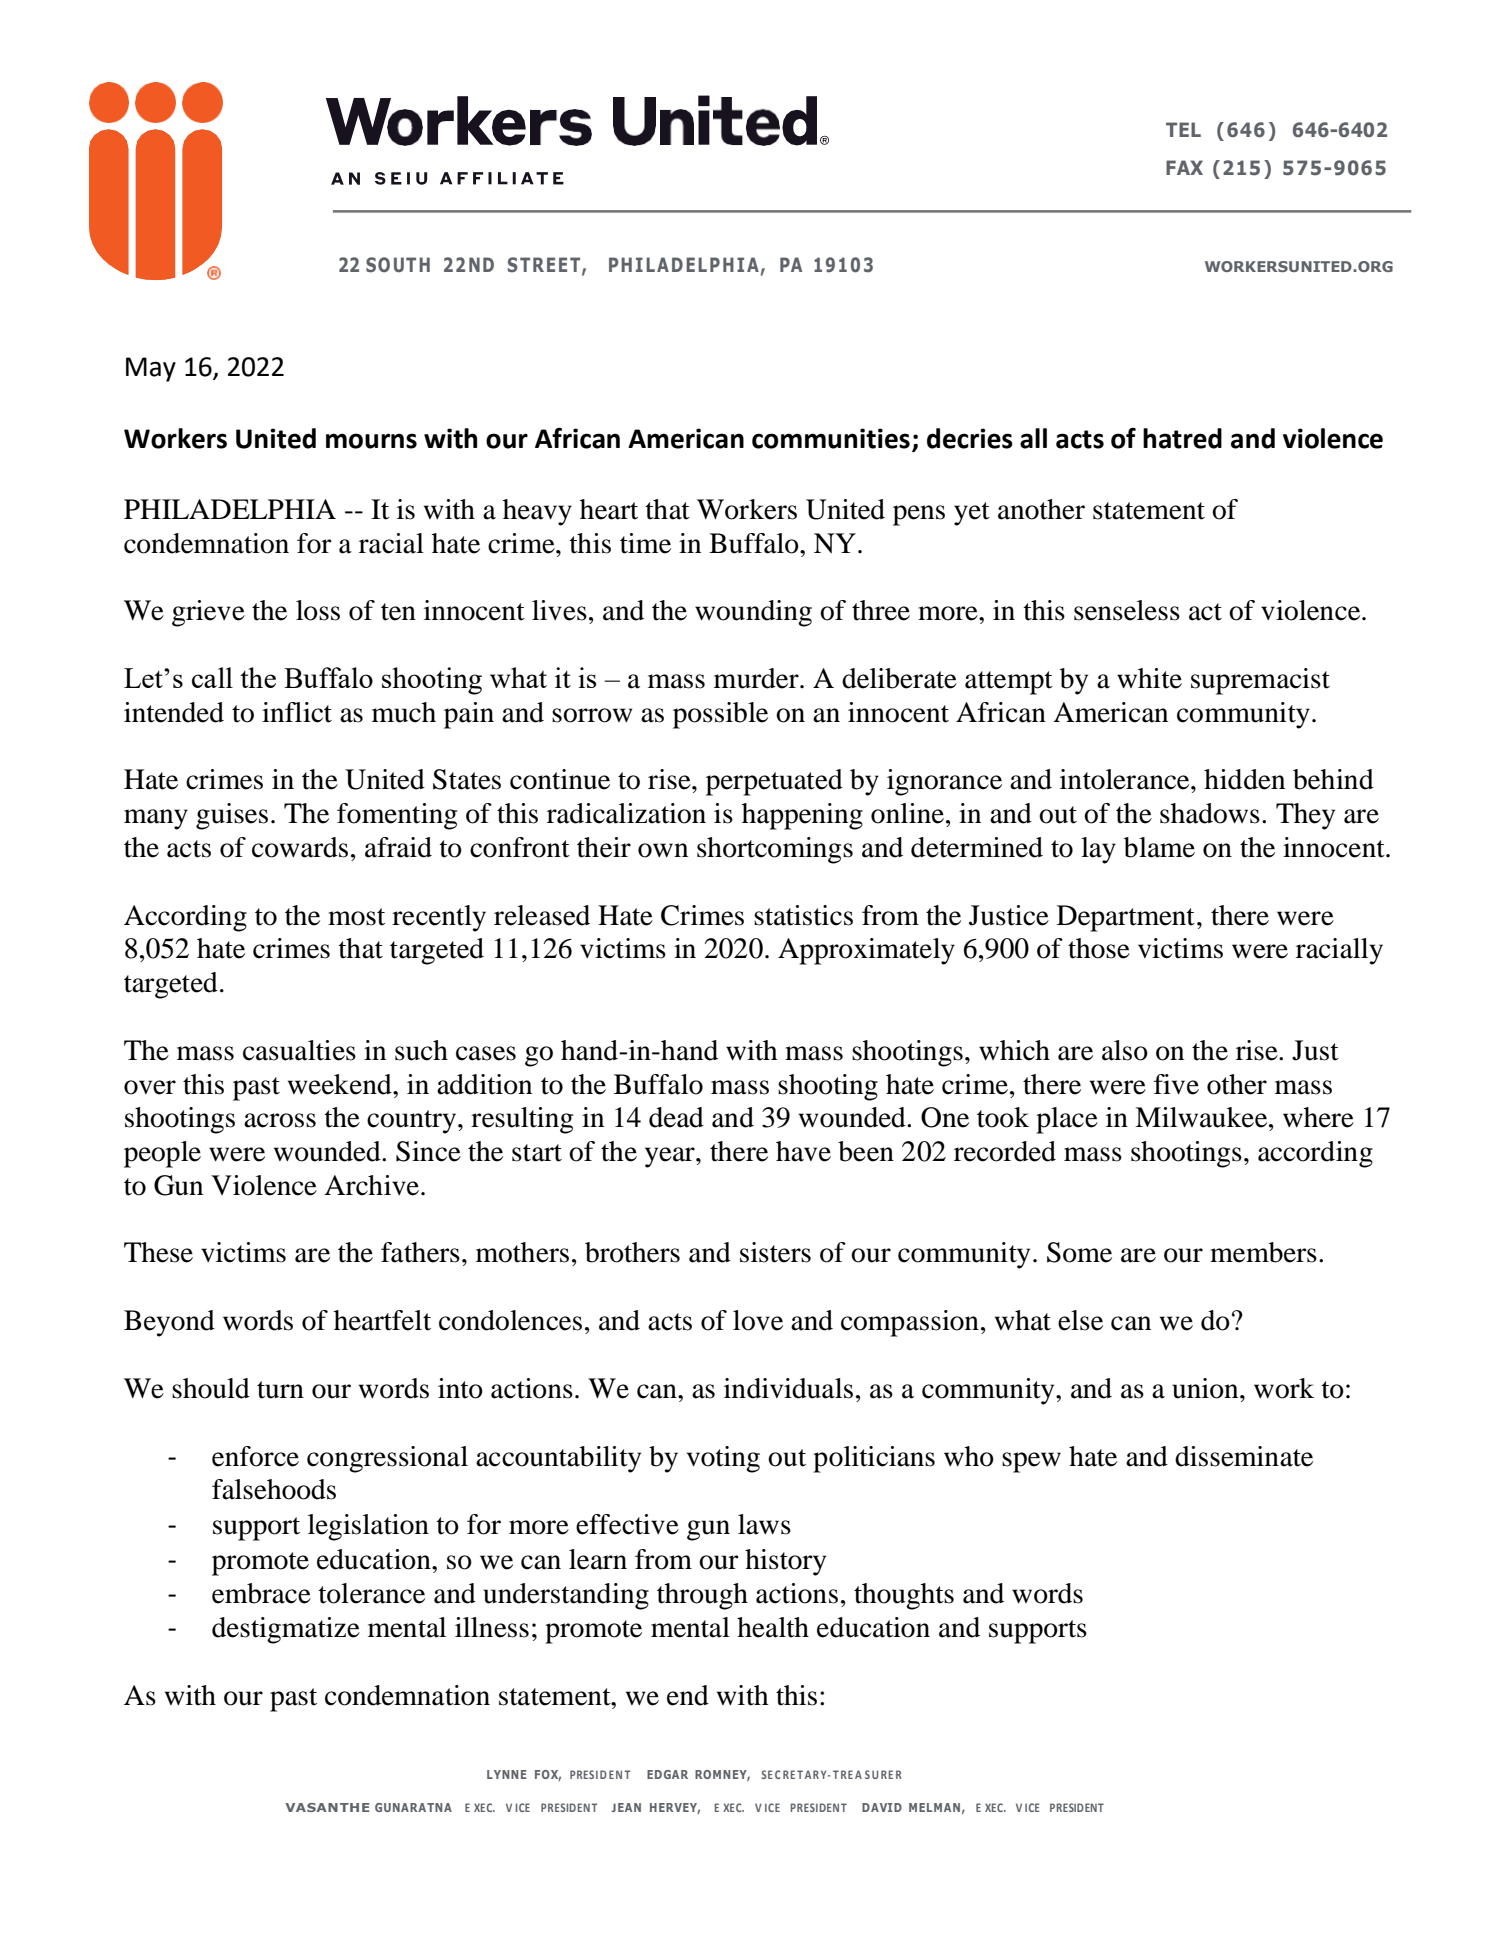  What do you see at coordinates (1210, 813) in the image?
I see `shadows` at bounding box center [1210, 813].
